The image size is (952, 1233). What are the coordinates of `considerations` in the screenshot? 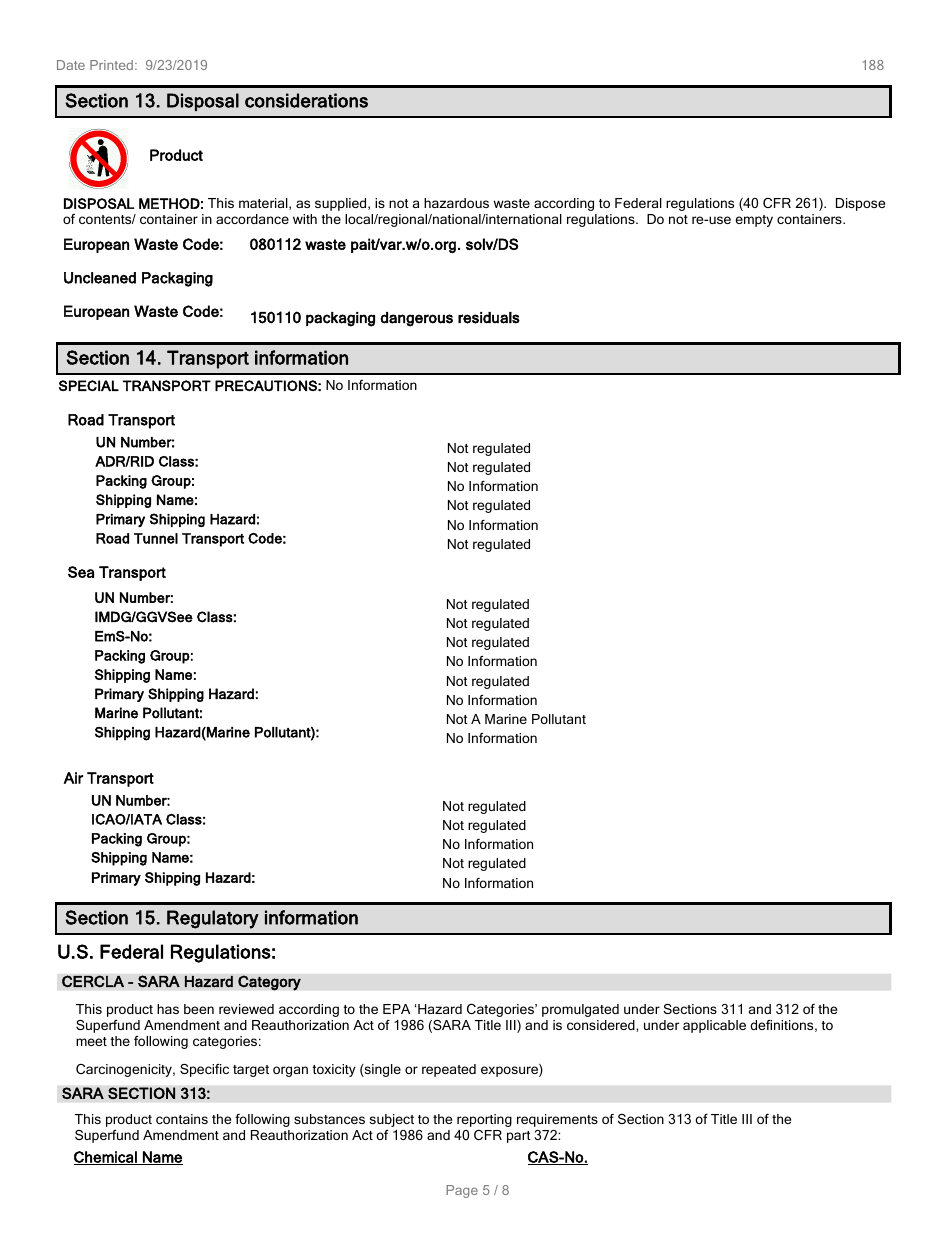 It's located at (306, 100).
